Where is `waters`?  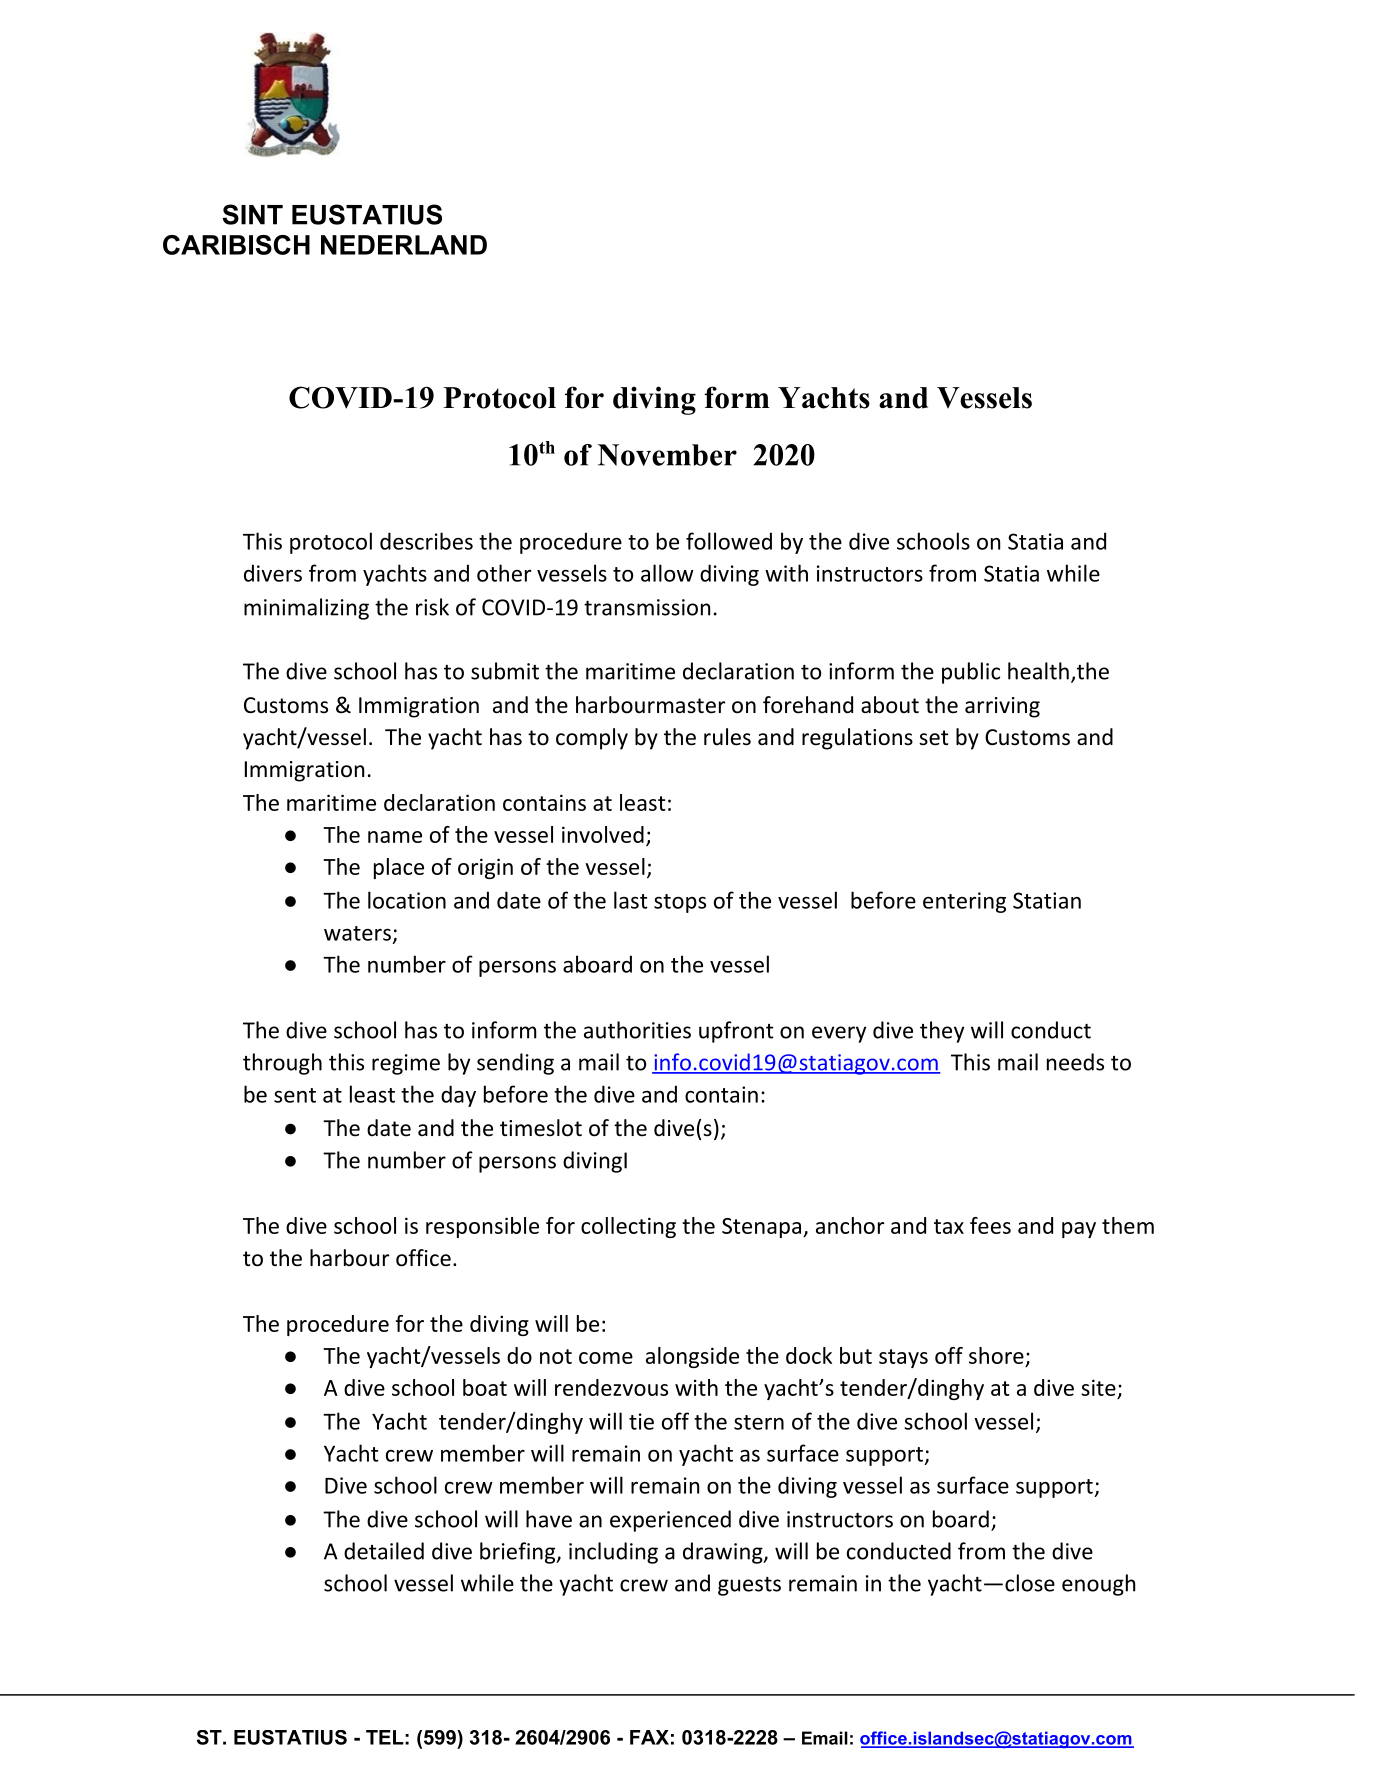 waters is located at coordinates (357, 933).
